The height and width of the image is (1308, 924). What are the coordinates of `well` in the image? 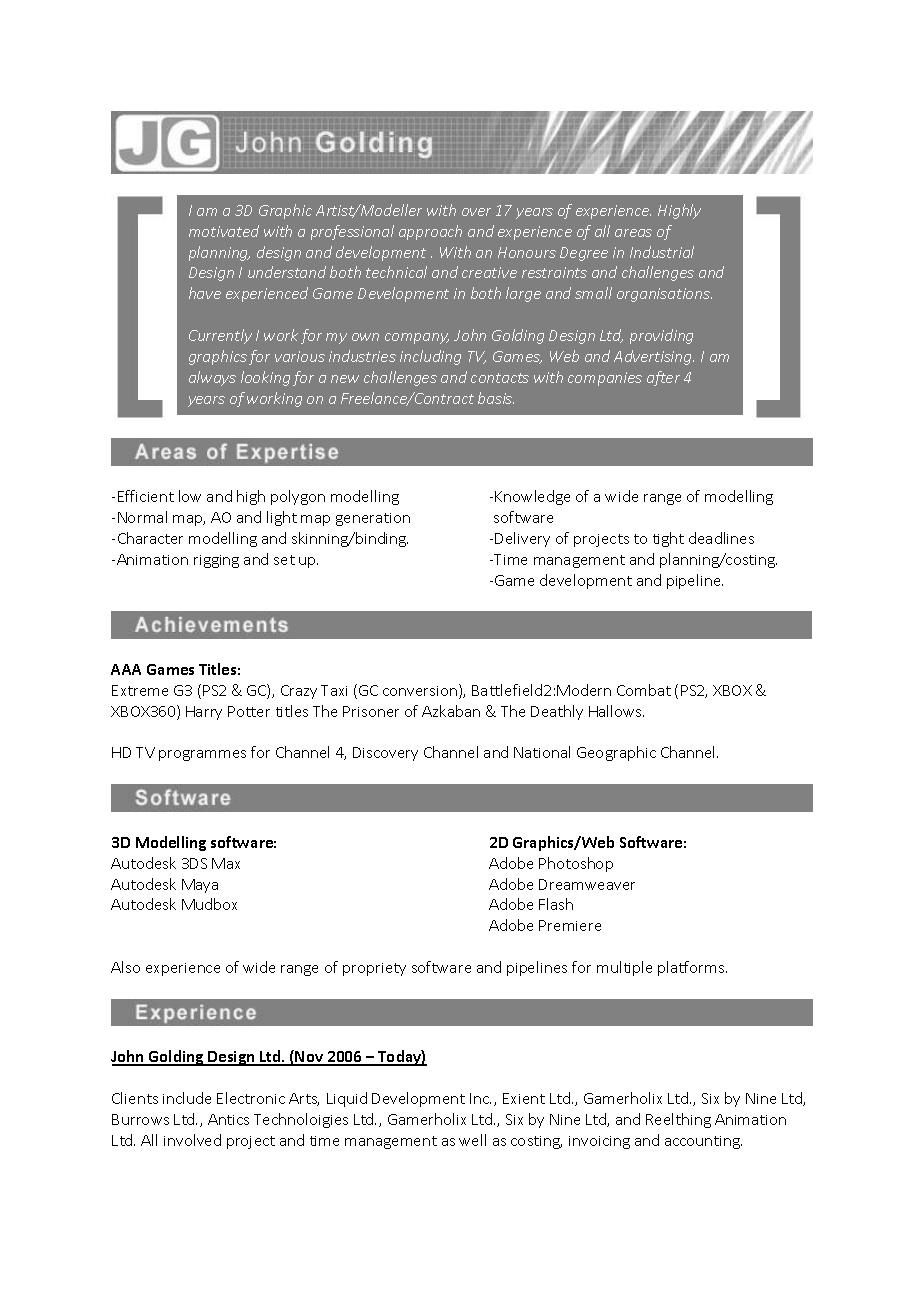 It's located at (472, 1140).
